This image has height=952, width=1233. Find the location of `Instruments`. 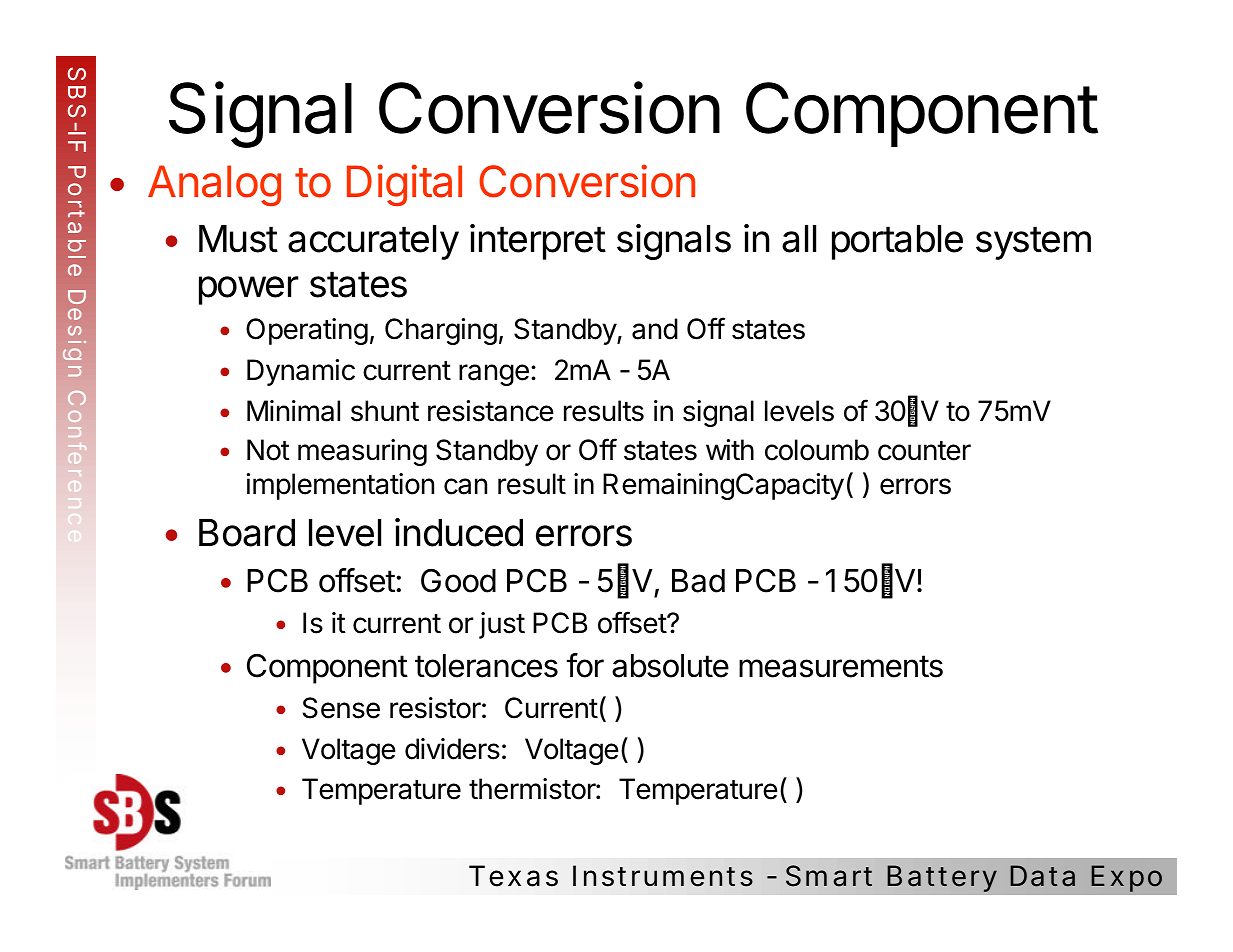

Instruments is located at coordinates (663, 876).
